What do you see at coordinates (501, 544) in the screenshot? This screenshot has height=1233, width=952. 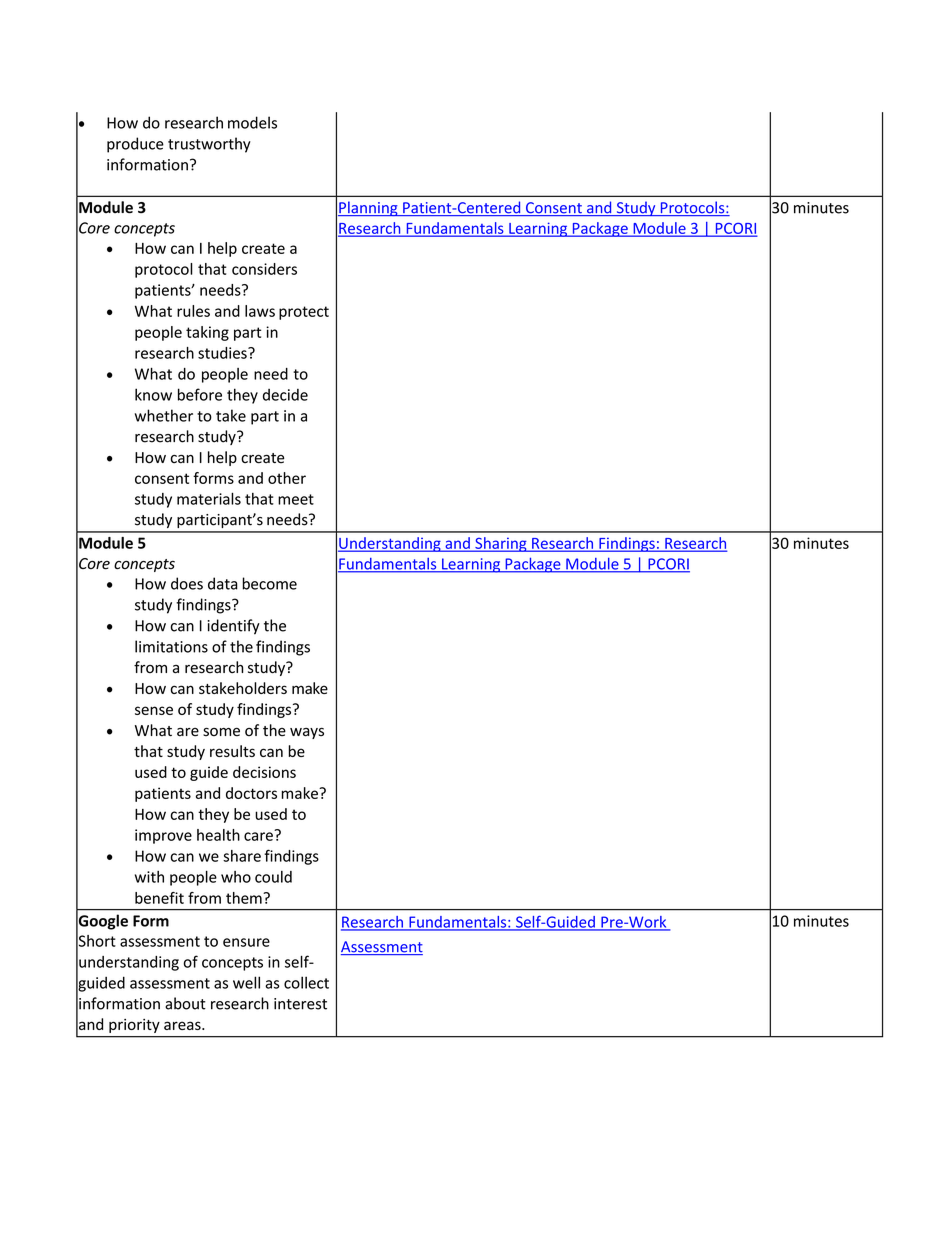 I see `Sharing` at bounding box center [501, 544].
